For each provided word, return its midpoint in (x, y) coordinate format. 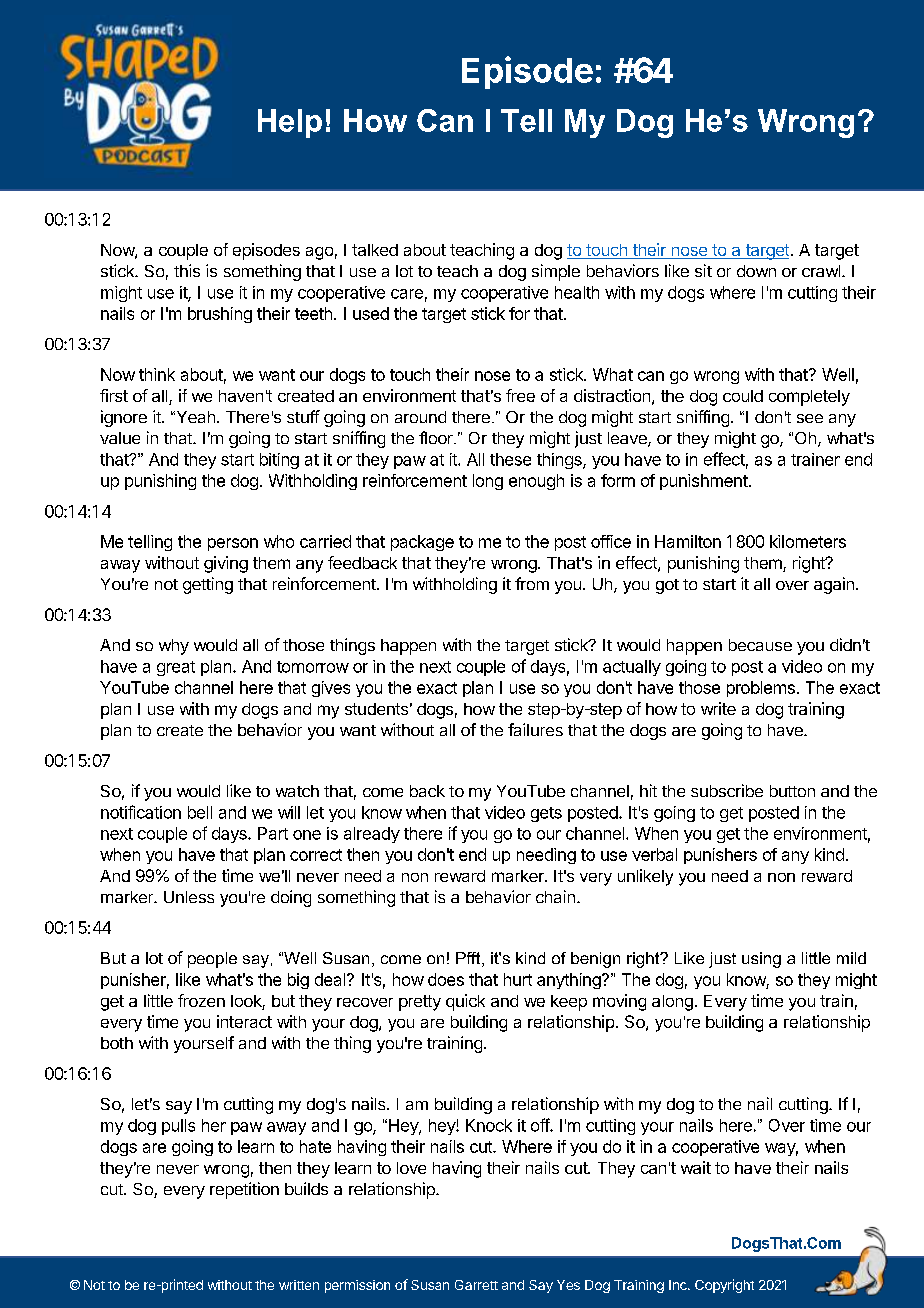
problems (761, 689)
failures (535, 729)
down (756, 271)
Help (290, 123)
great (176, 668)
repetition (244, 1190)
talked (375, 250)
